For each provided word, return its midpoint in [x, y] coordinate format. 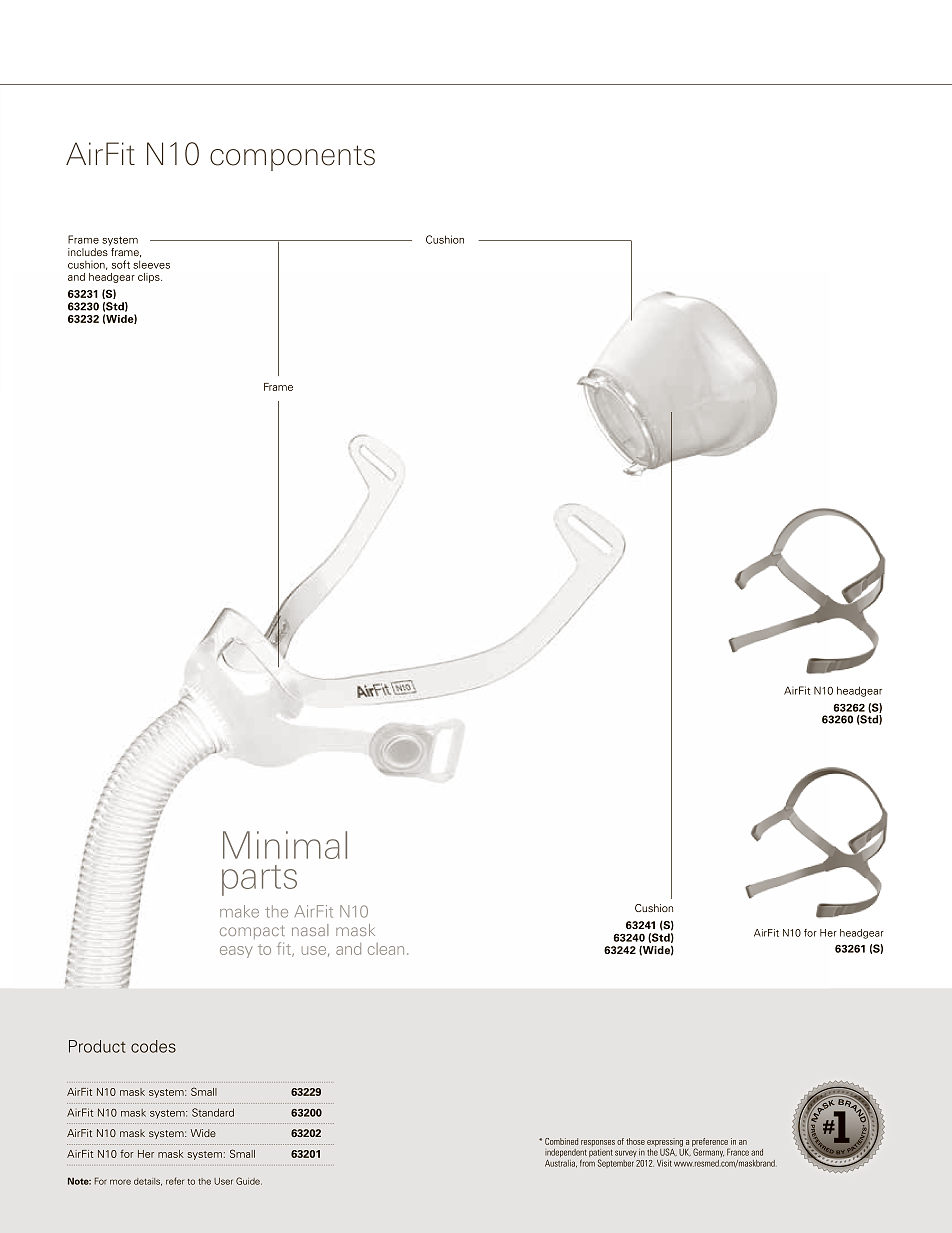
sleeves [151, 264]
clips [150, 278]
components [292, 158]
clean [386, 949]
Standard [213, 1112]
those [635, 1141]
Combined [561, 1141]
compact [252, 932]
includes [88, 252]
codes [153, 1046]
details [148, 1182]
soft [121, 264]
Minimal [285, 845]
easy [236, 952]
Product [97, 1046]
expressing [665, 1143]
